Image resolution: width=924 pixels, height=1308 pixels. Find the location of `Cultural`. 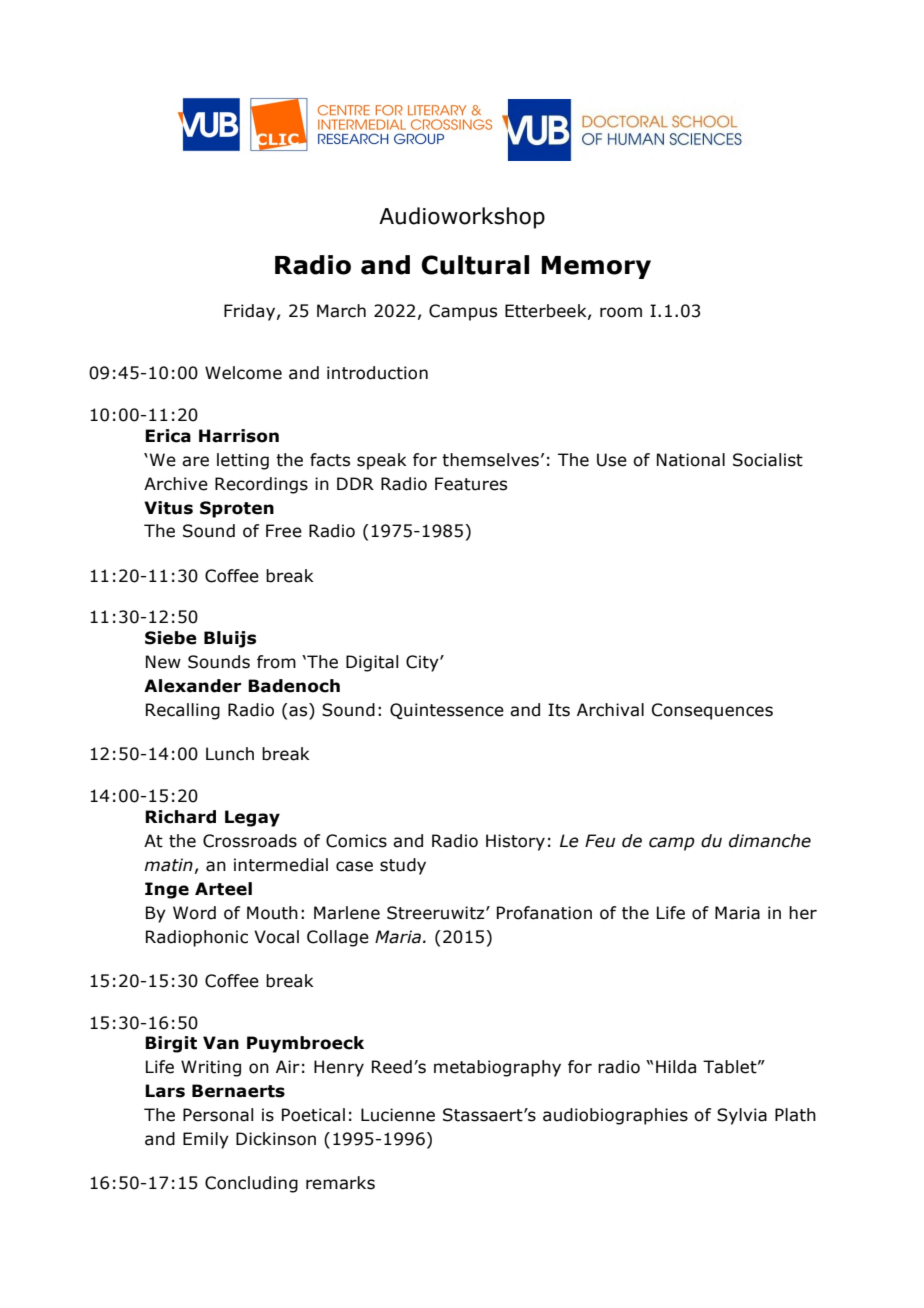

Cultural is located at coordinates (475, 265).
